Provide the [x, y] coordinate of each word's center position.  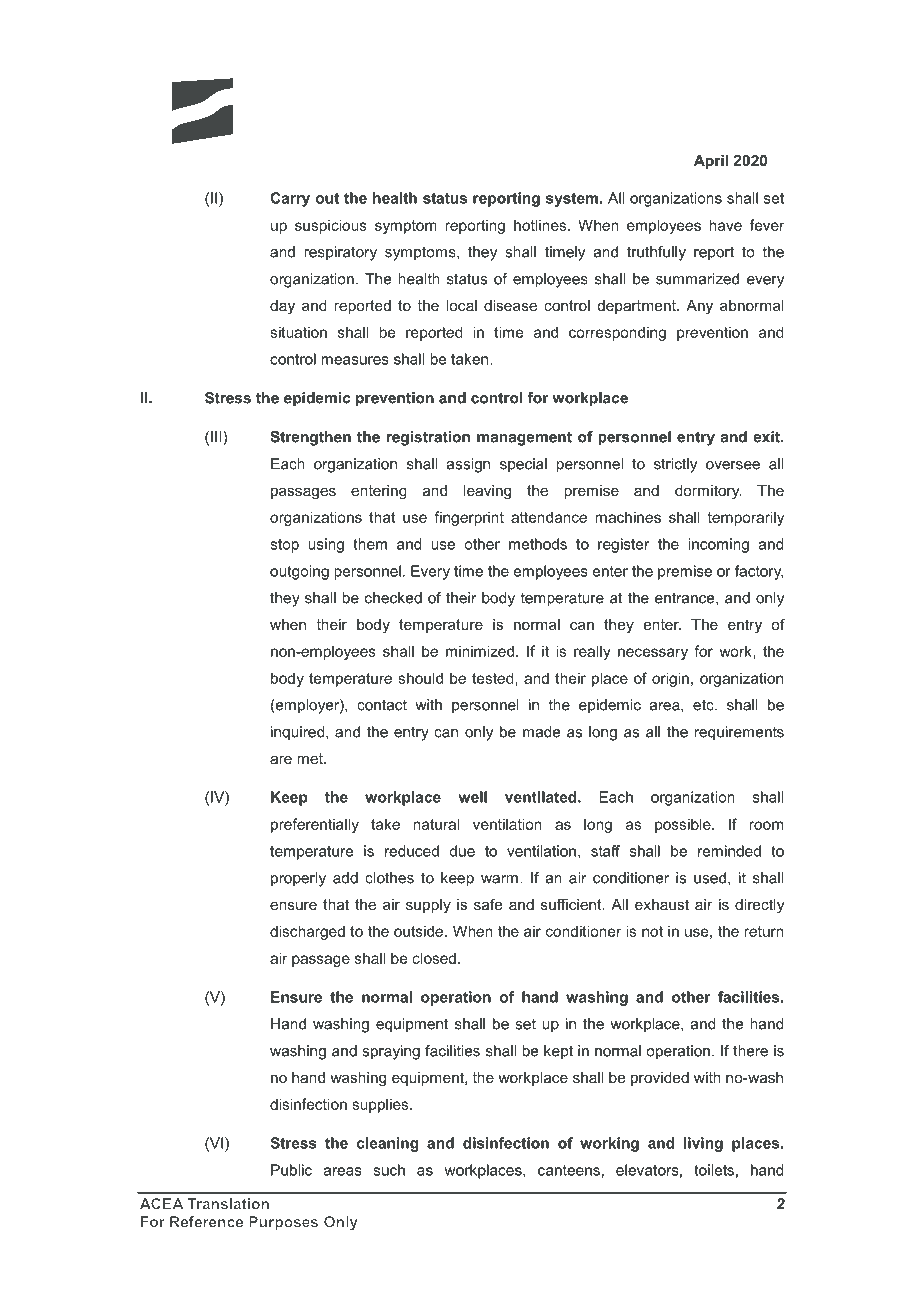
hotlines [541, 225]
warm [499, 879]
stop [284, 546]
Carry [290, 199]
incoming [718, 545]
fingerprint [469, 518]
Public [291, 1170]
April [711, 162]
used [710, 878]
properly [298, 879]
